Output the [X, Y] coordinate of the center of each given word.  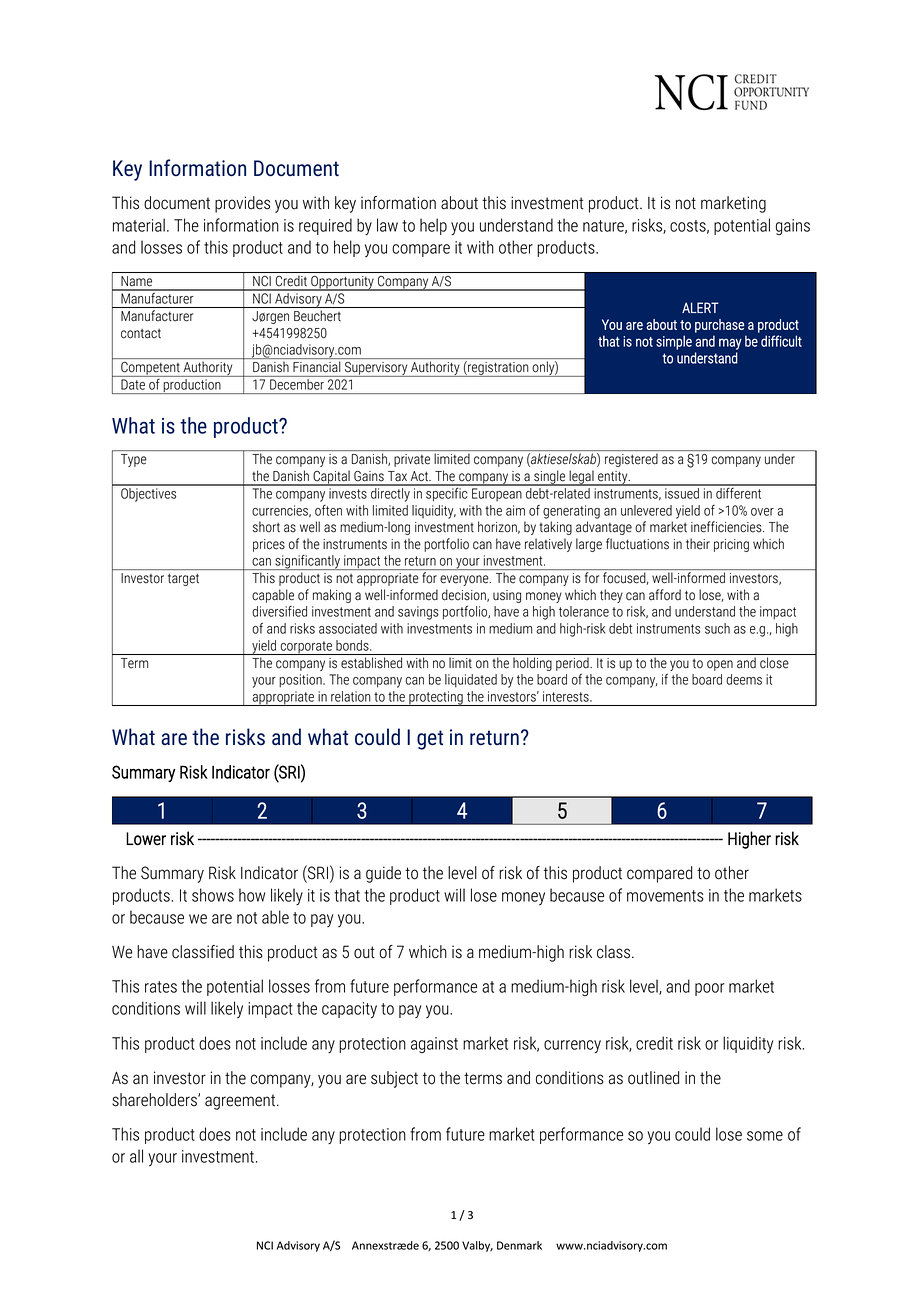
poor [710, 989]
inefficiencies [727, 527]
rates [161, 987]
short [266, 527]
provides [242, 204]
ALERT [700, 307]
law [387, 225]
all [136, 1156]
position [301, 681]
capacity [349, 1010]
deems [744, 679]
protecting [436, 698]
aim [515, 510]
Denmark [519, 1245]
